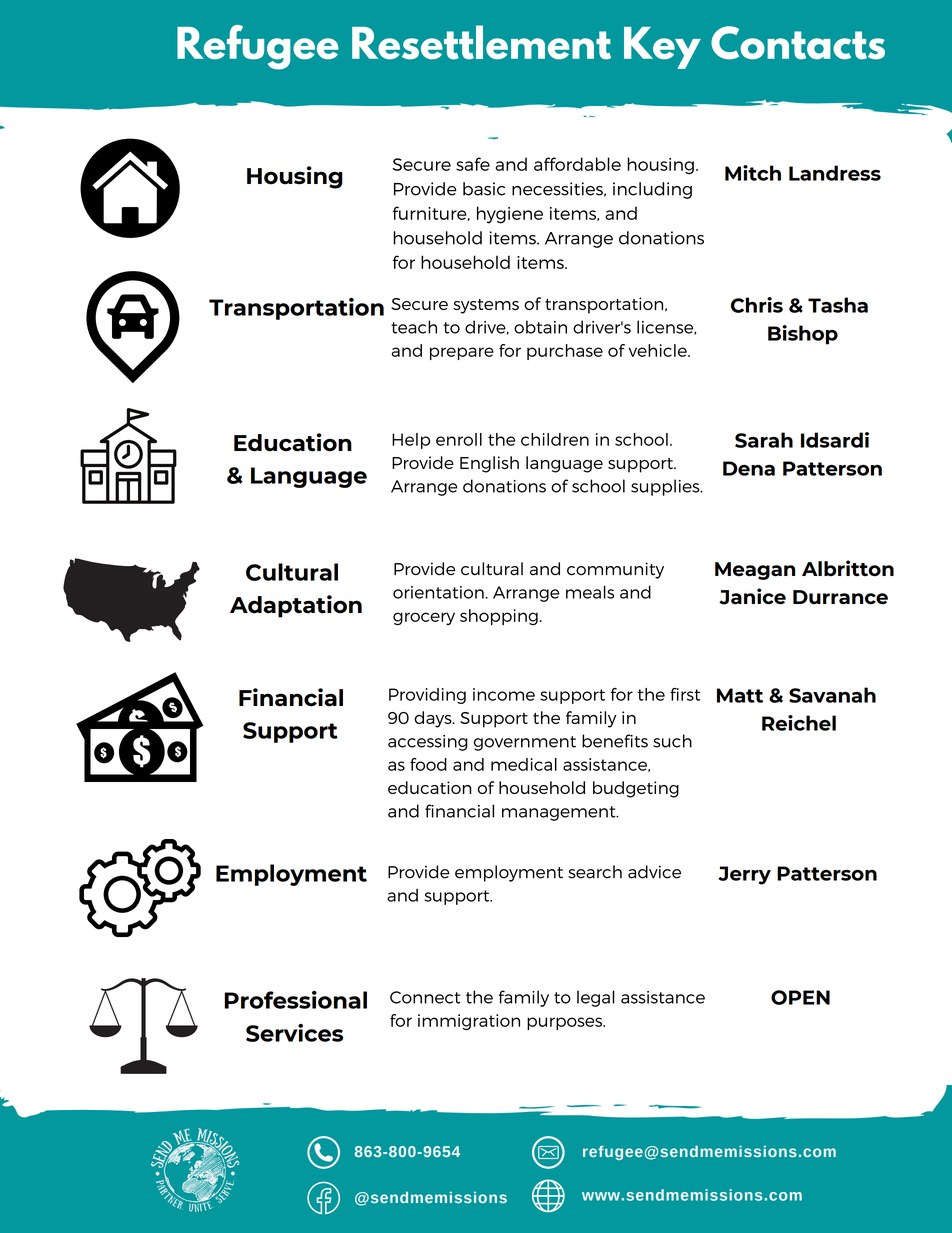  What do you see at coordinates (481, 42) in the screenshot?
I see `Resettlement` at bounding box center [481, 42].
